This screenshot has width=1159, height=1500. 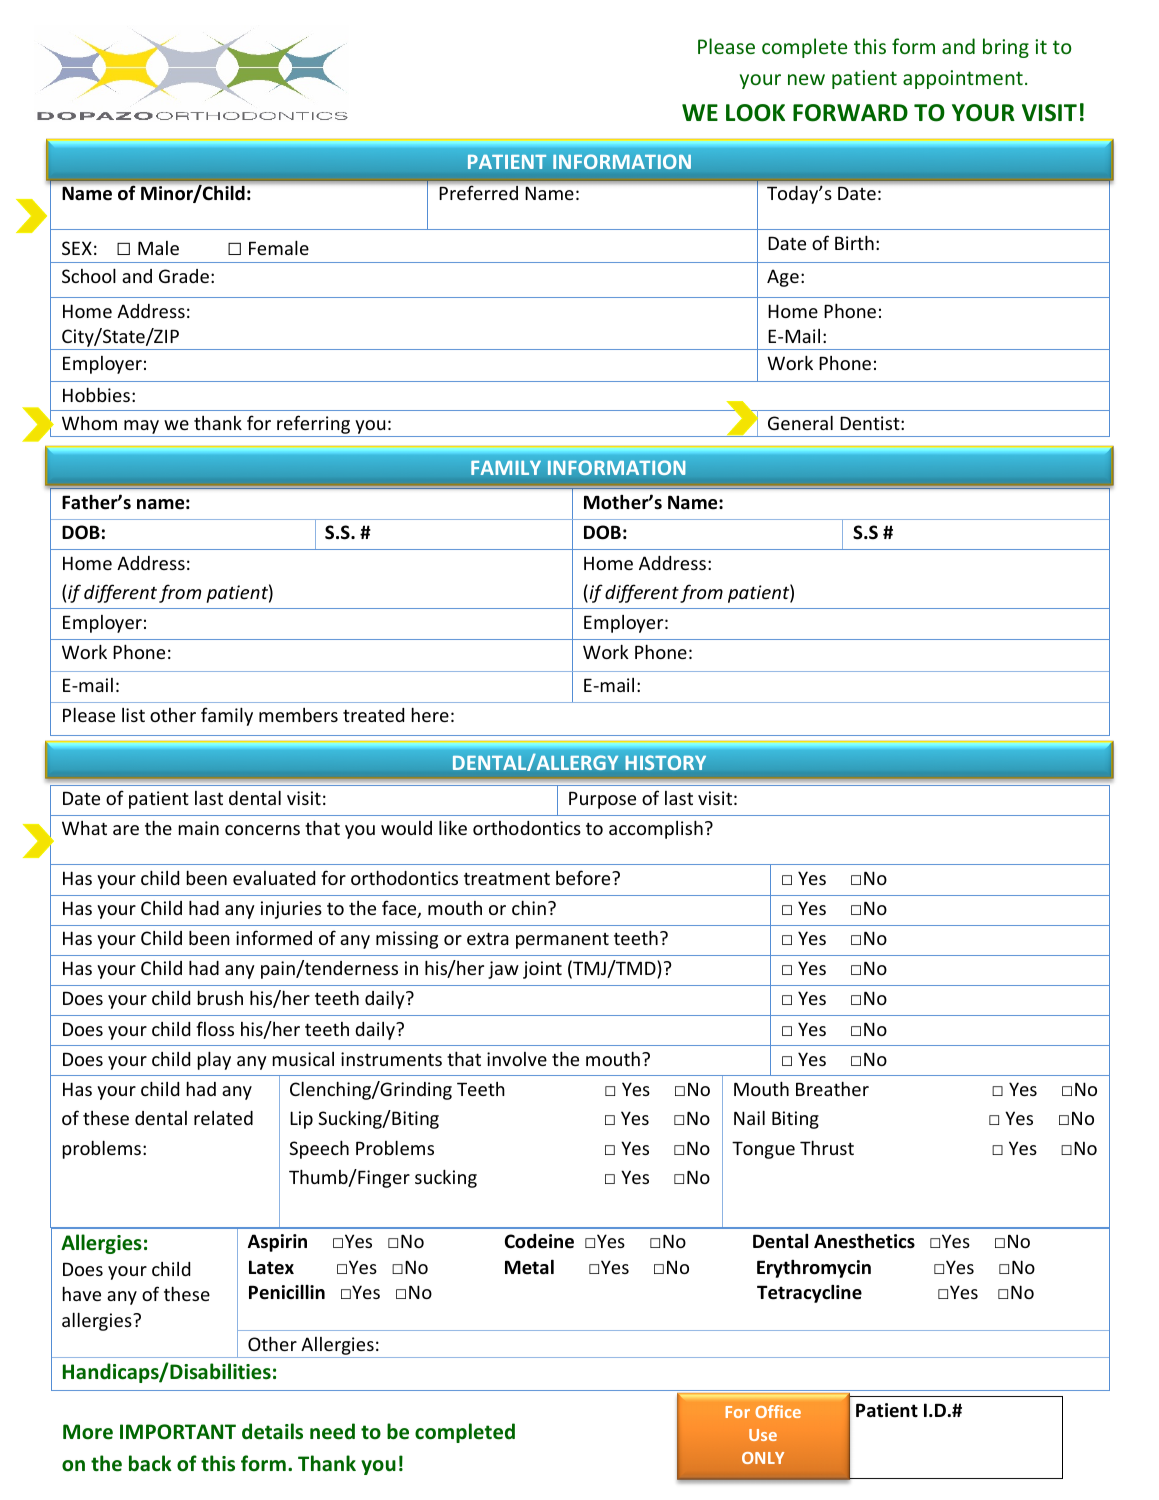 What do you see at coordinates (77, 248) in the screenshot?
I see `SEX` at bounding box center [77, 248].
